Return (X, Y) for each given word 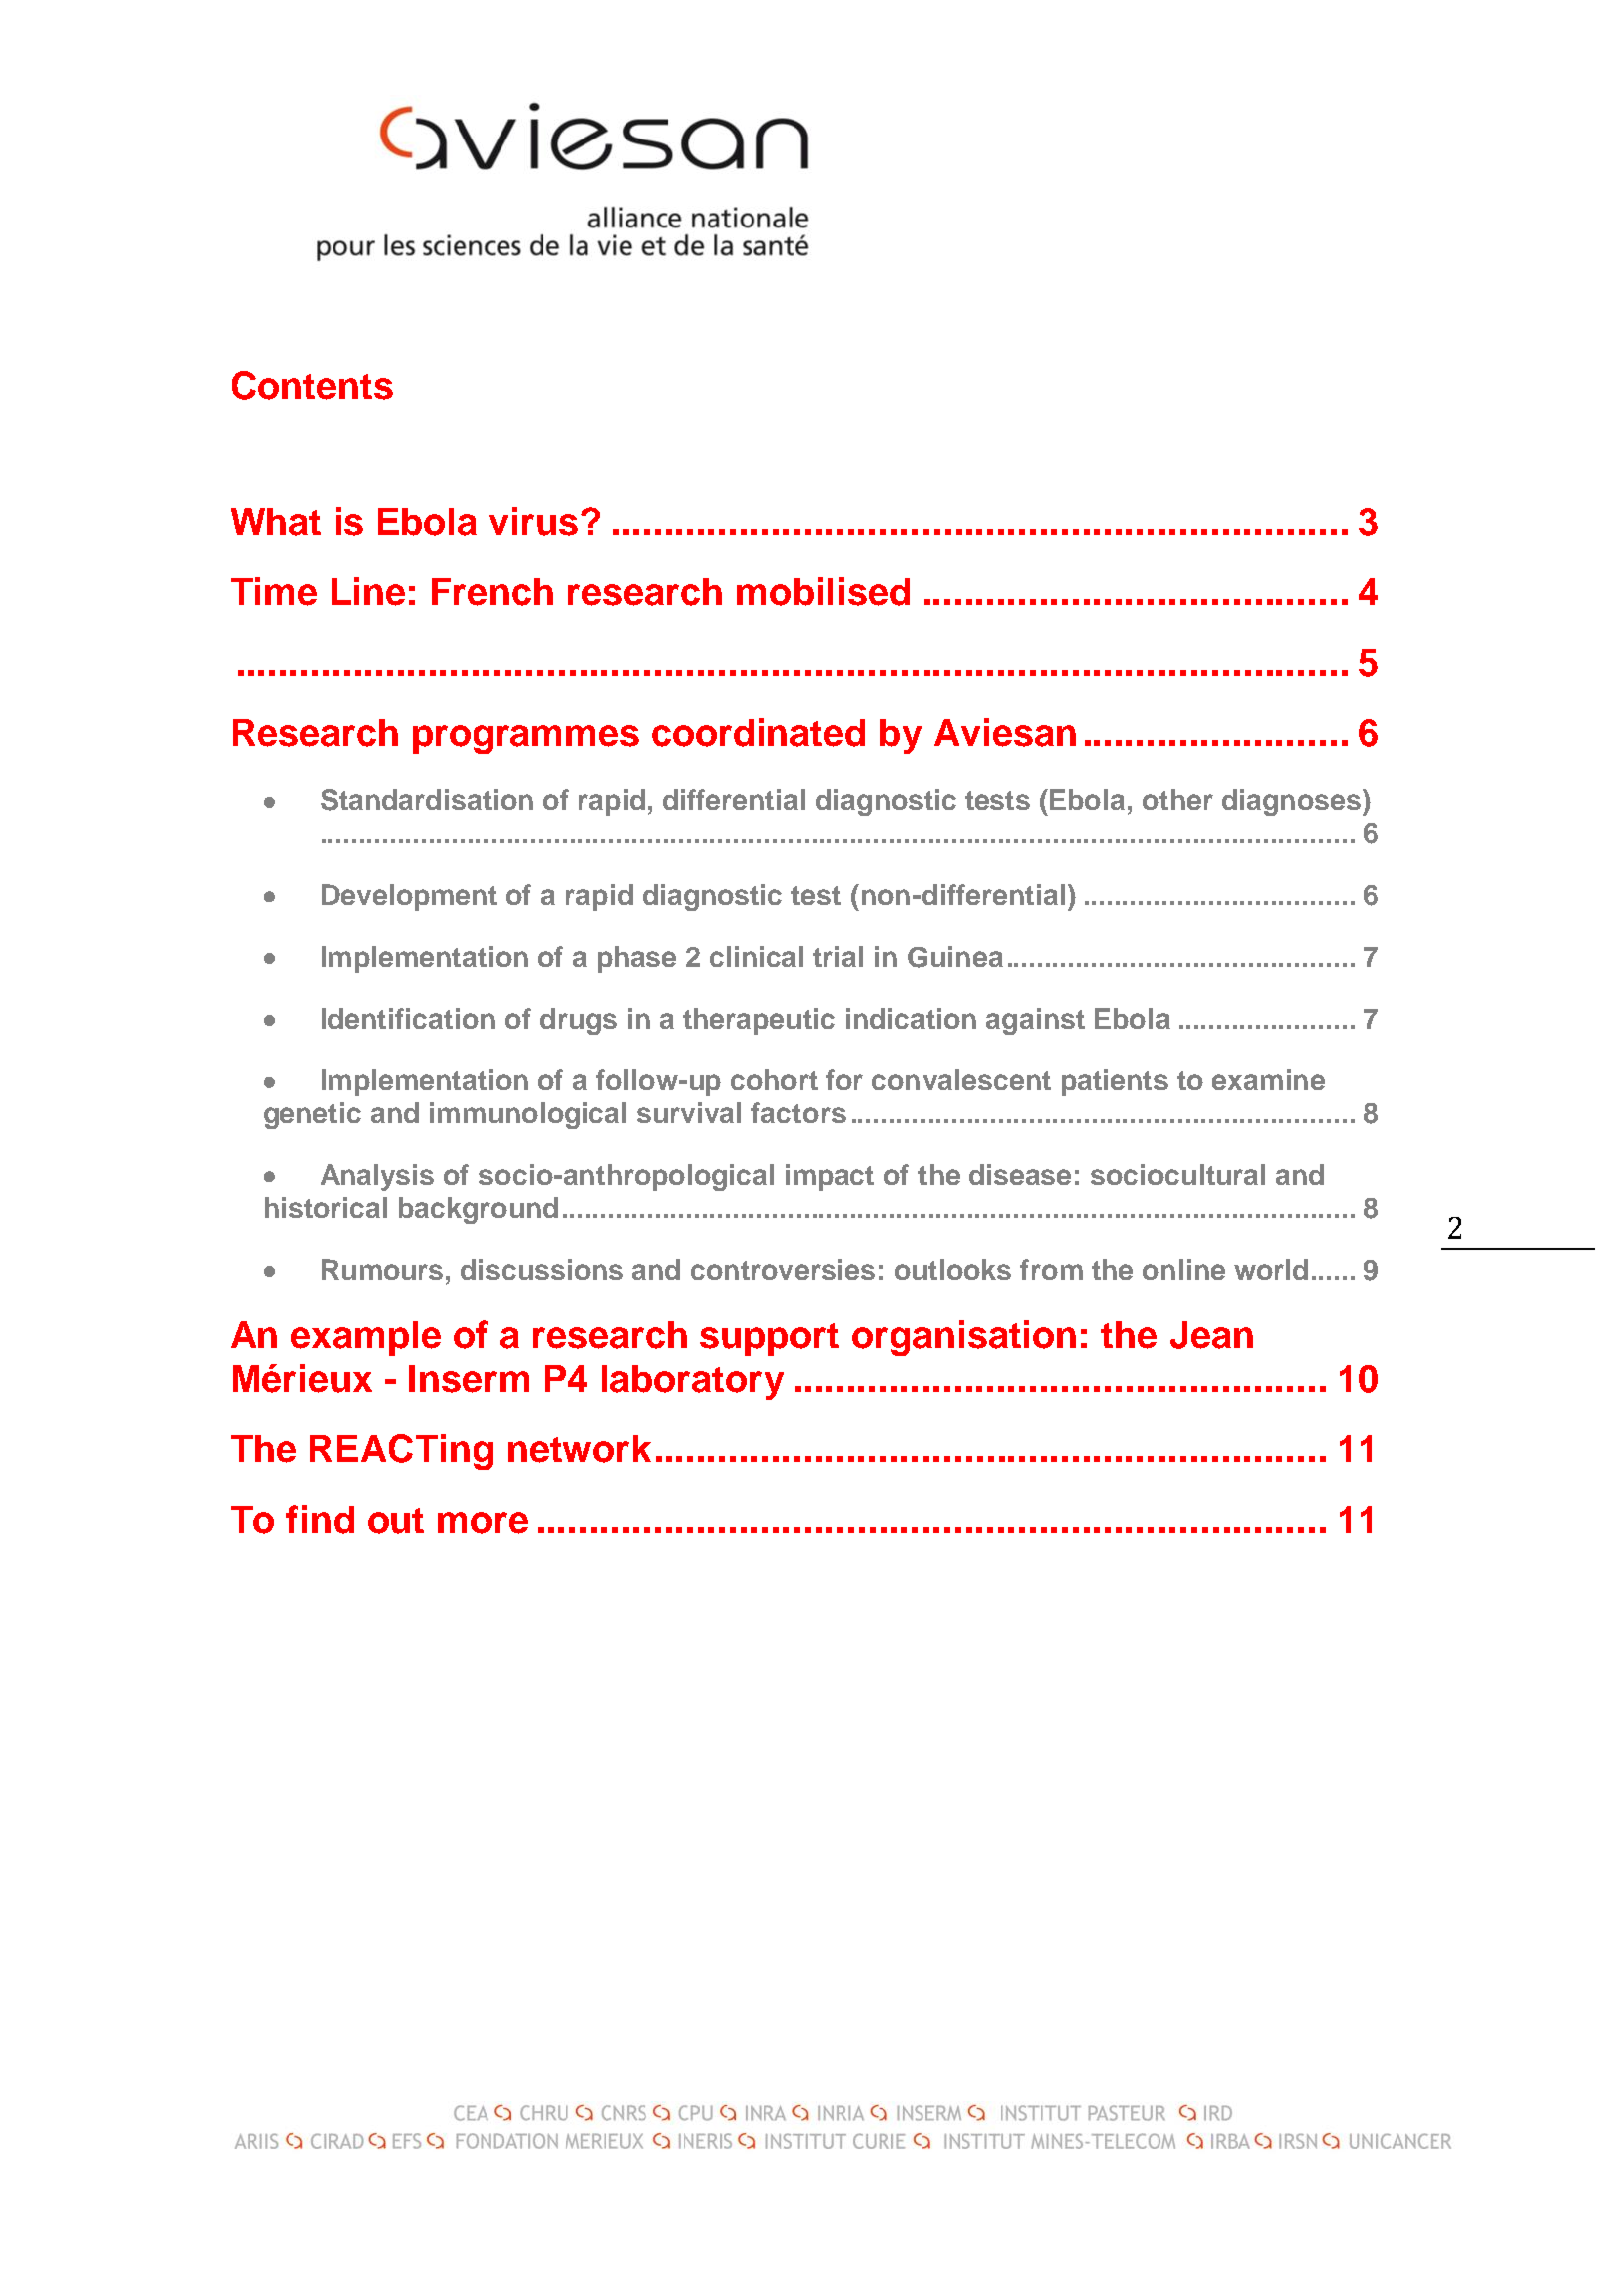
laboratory (693, 1382)
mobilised (823, 591)
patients (1115, 1082)
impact (830, 1177)
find (320, 1519)
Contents (312, 385)
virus (533, 521)
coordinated (758, 732)
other (1178, 799)
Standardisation (427, 800)
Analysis (377, 1177)
